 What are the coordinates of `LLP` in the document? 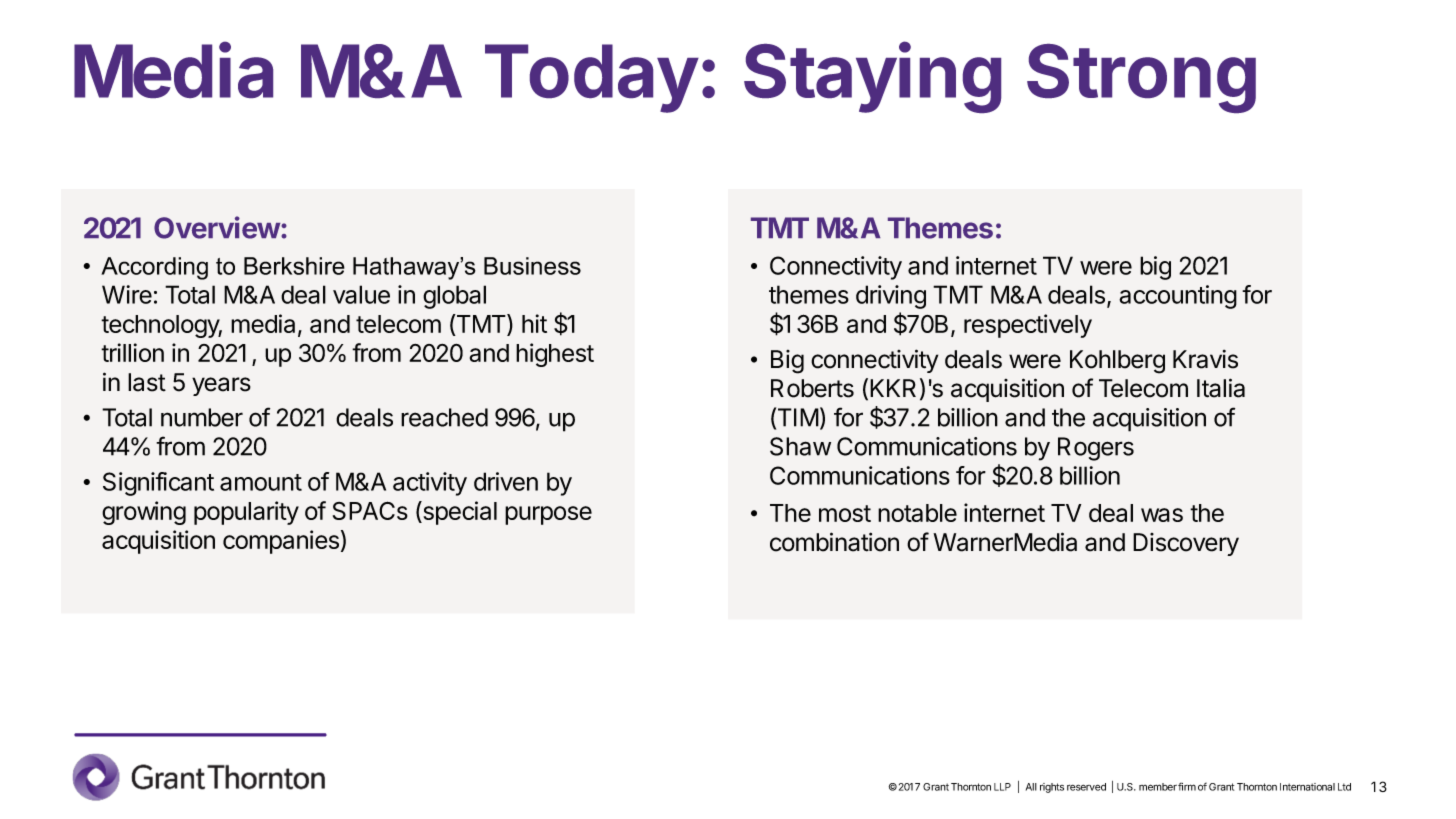 It's located at (1002, 787).
